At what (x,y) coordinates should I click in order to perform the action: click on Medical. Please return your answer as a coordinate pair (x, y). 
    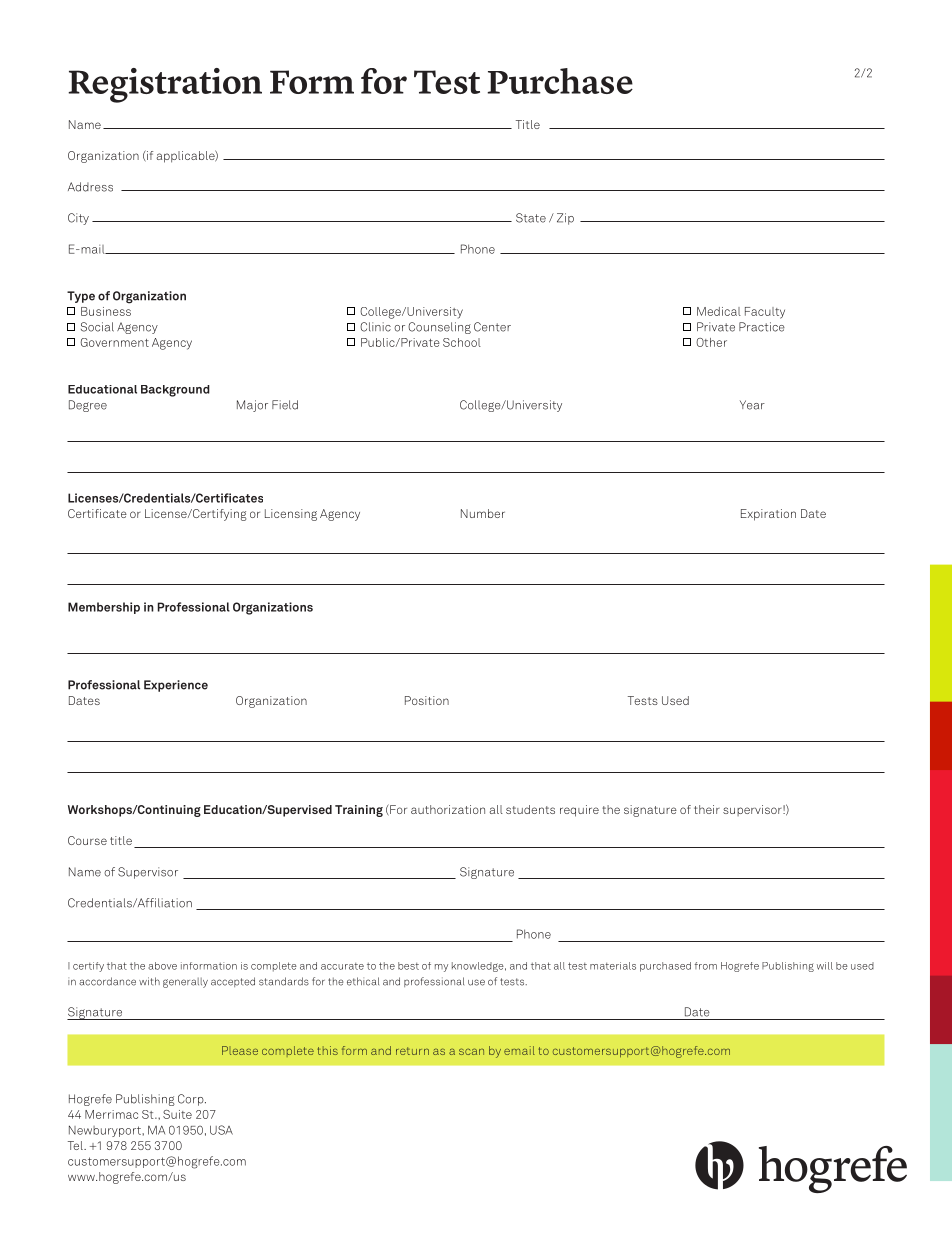
    Looking at the image, I should click on (719, 311).
